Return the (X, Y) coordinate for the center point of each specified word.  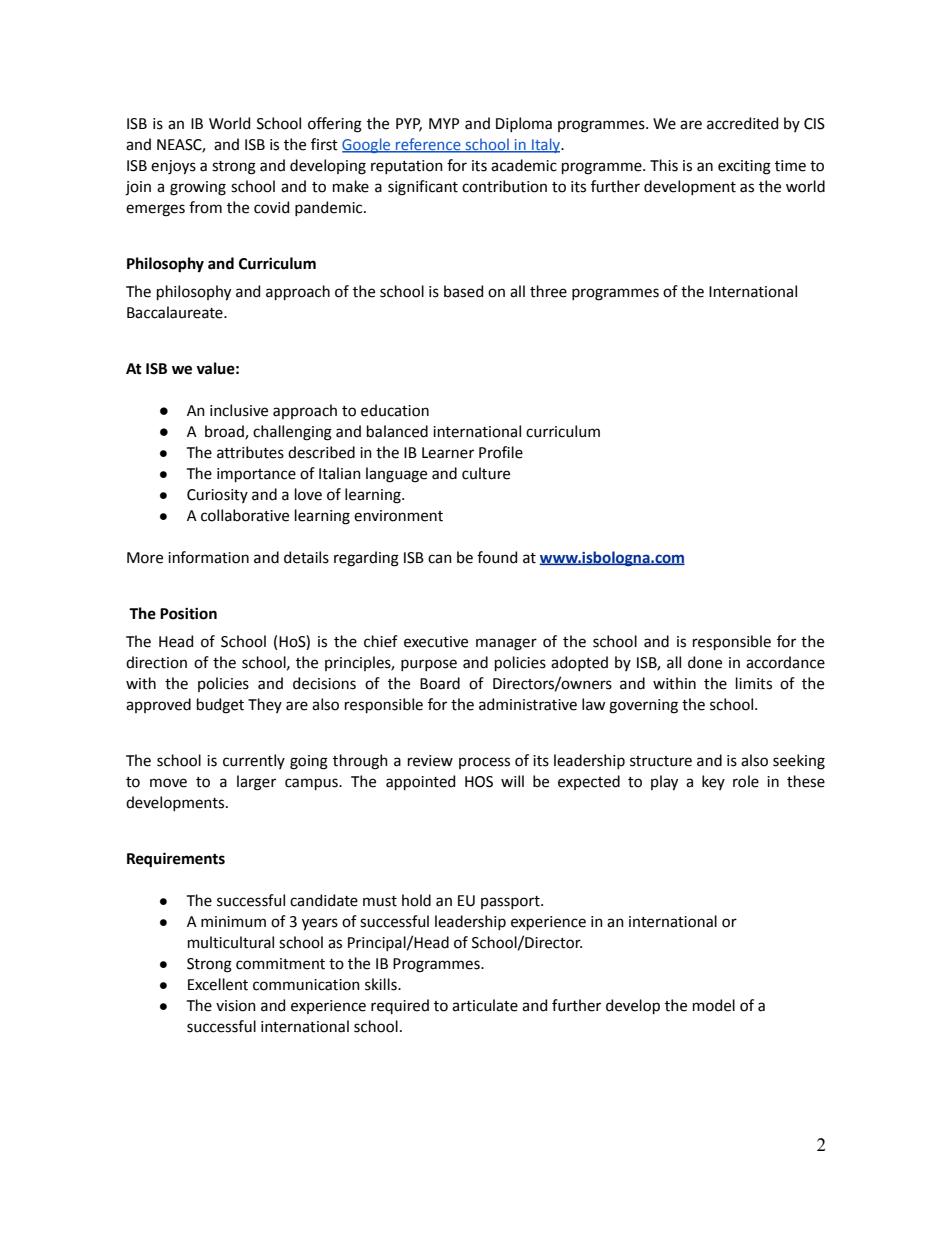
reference (428, 145)
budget (220, 706)
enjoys (173, 167)
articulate (485, 1005)
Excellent (218, 984)
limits (754, 683)
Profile (501, 452)
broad (225, 432)
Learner (448, 453)
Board (440, 683)
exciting (744, 167)
